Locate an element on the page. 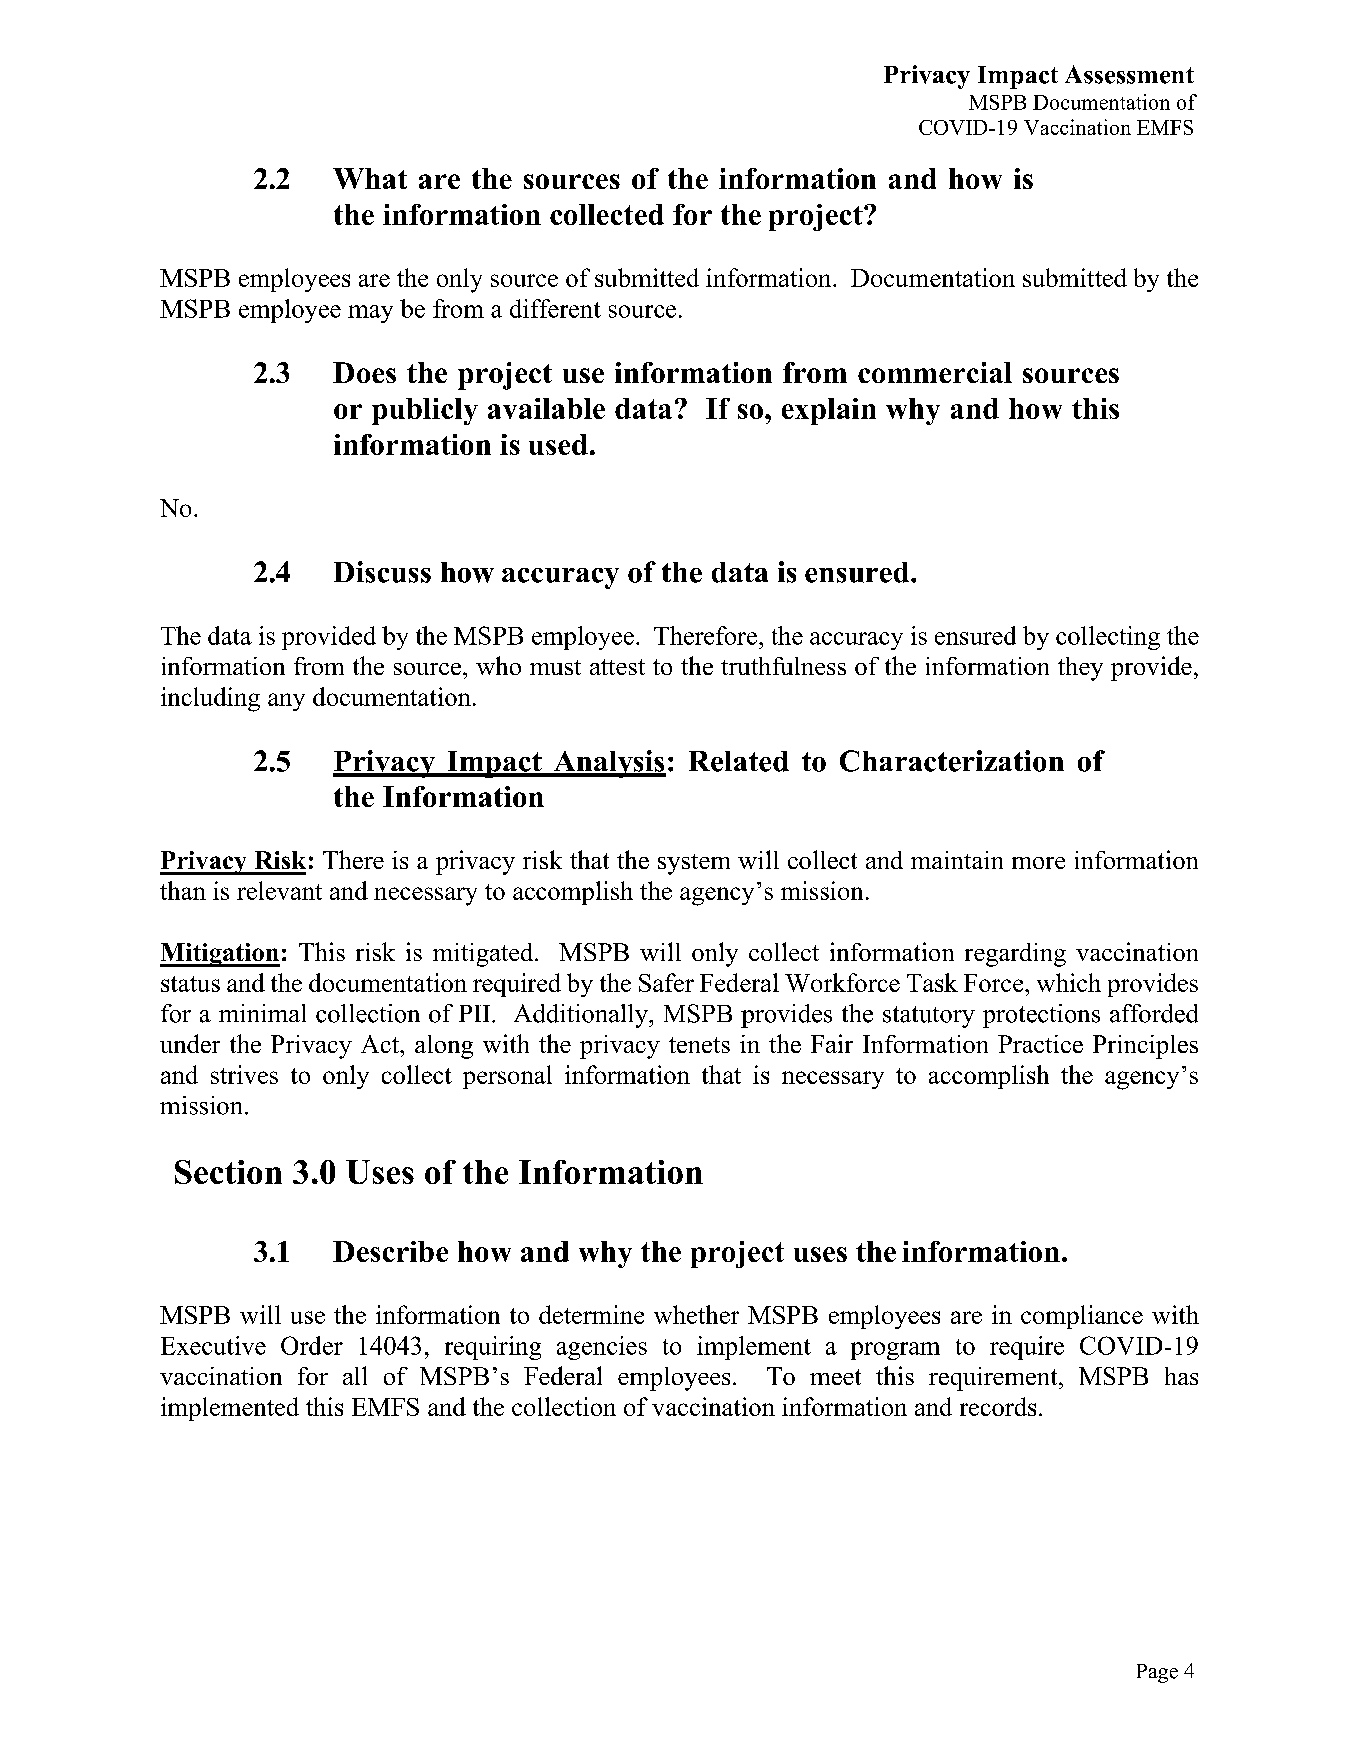 Image resolution: width=1359 pixels, height=1759 pixels. different is located at coordinates (555, 308).
